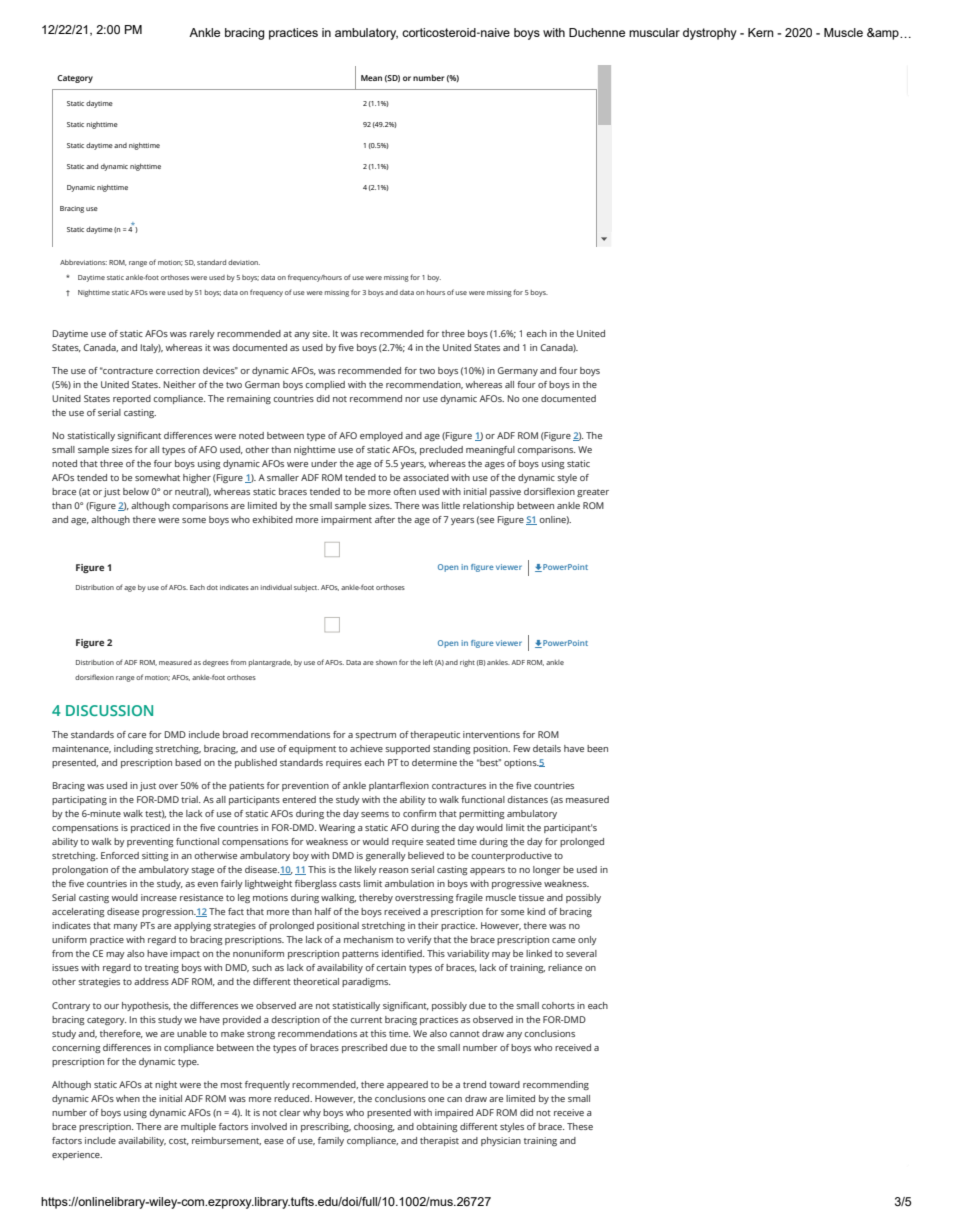 This screenshot has width=953, height=1232. What do you see at coordinates (428, 662) in the screenshot?
I see `left` at bounding box center [428, 662].
